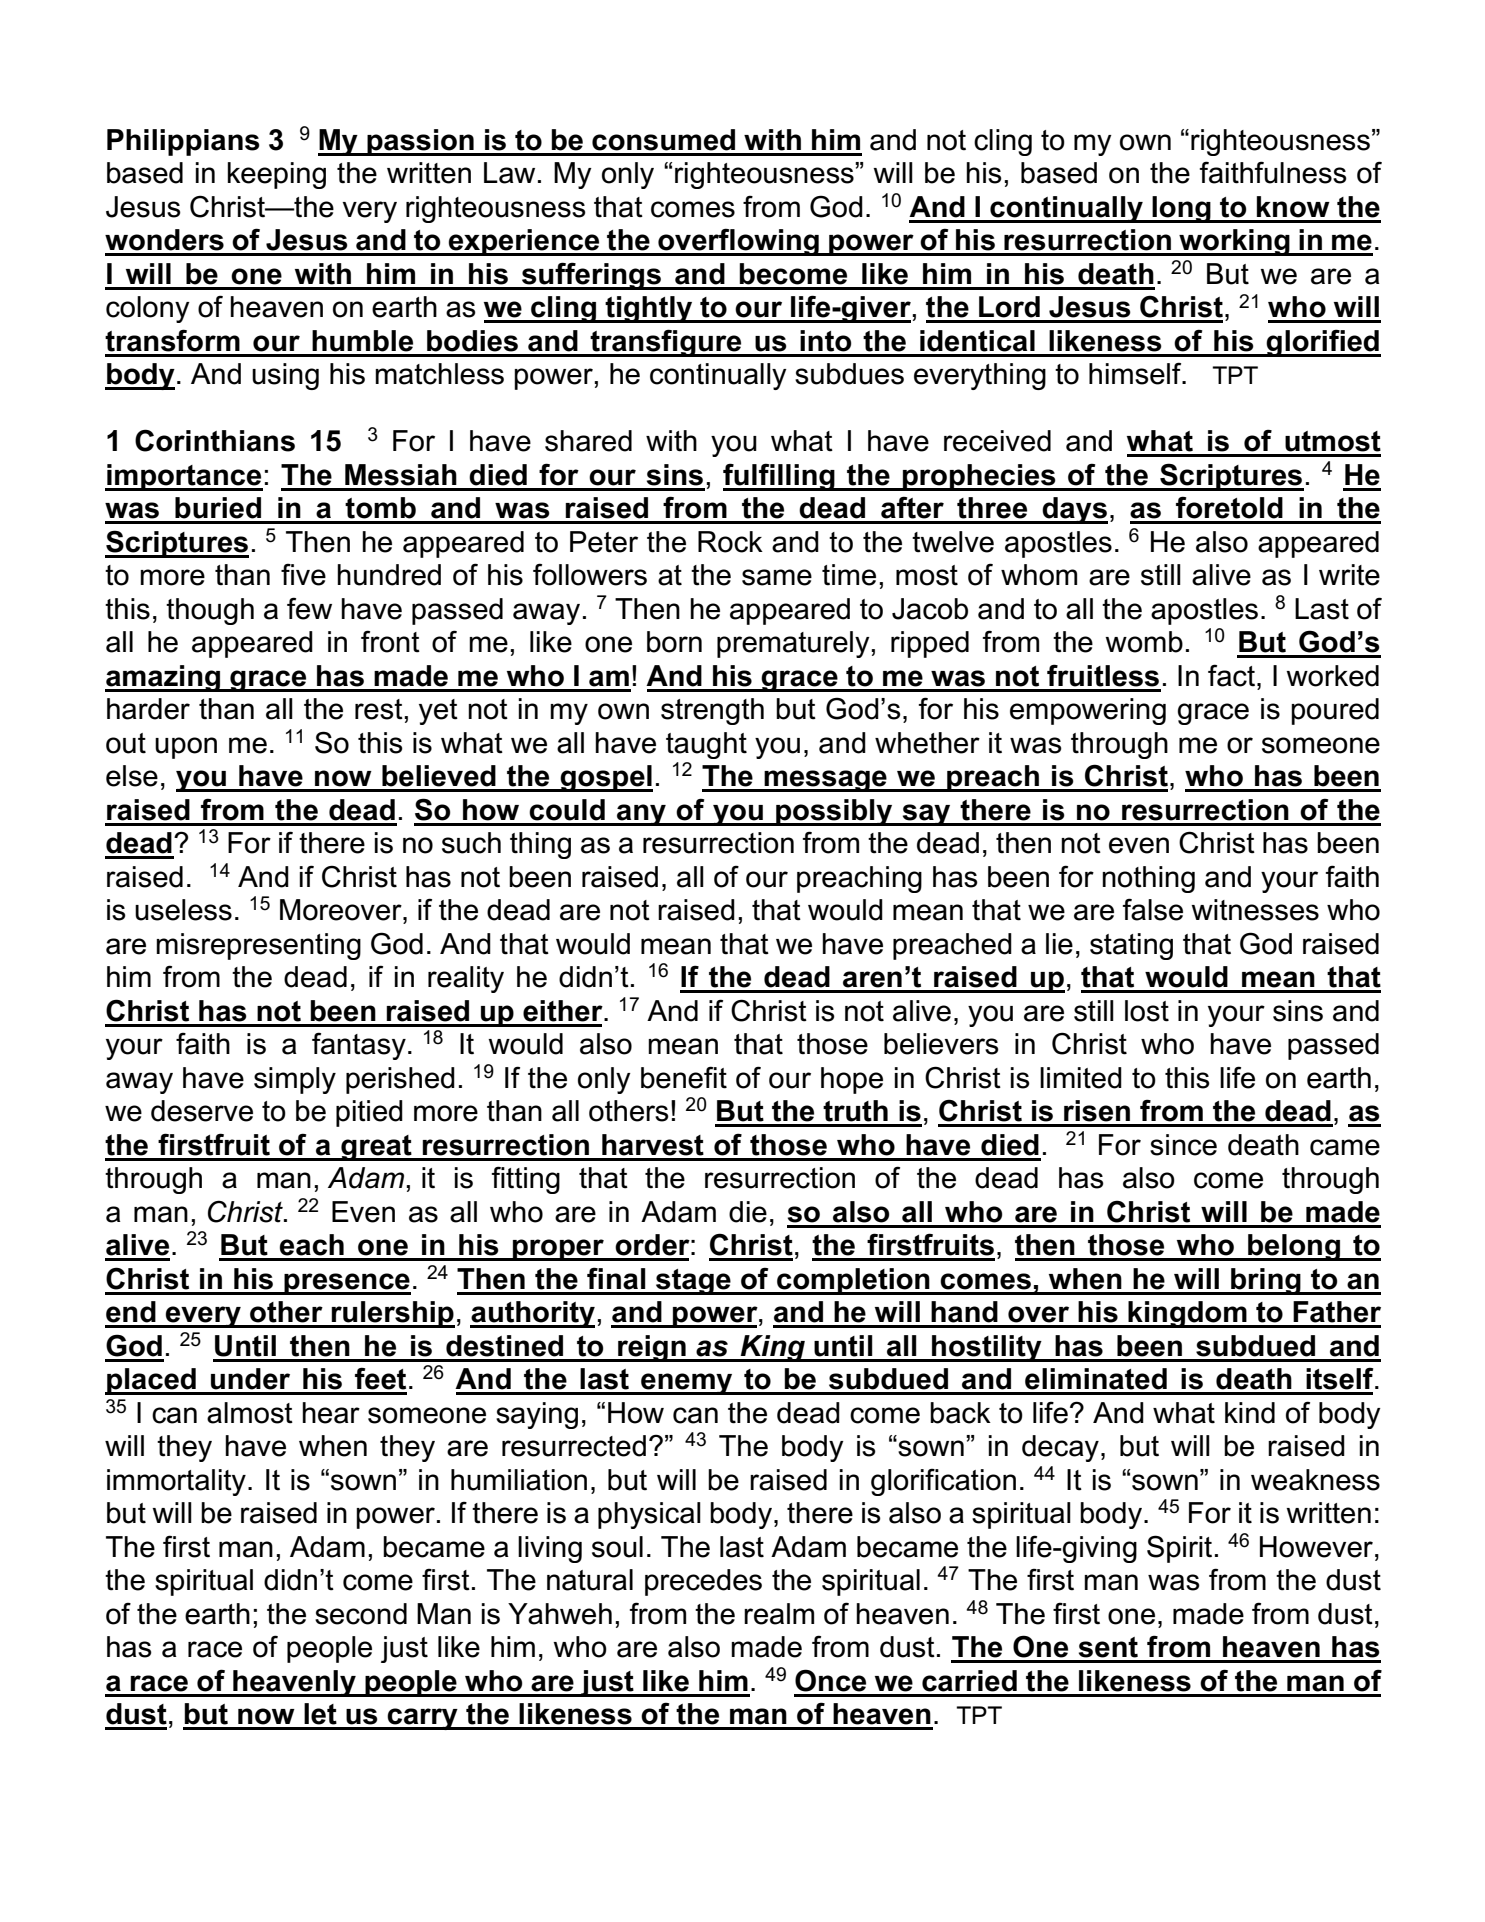 The image size is (1485, 1922). What do you see at coordinates (361, 1614) in the screenshot?
I see `second` at bounding box center [361, 1614].
